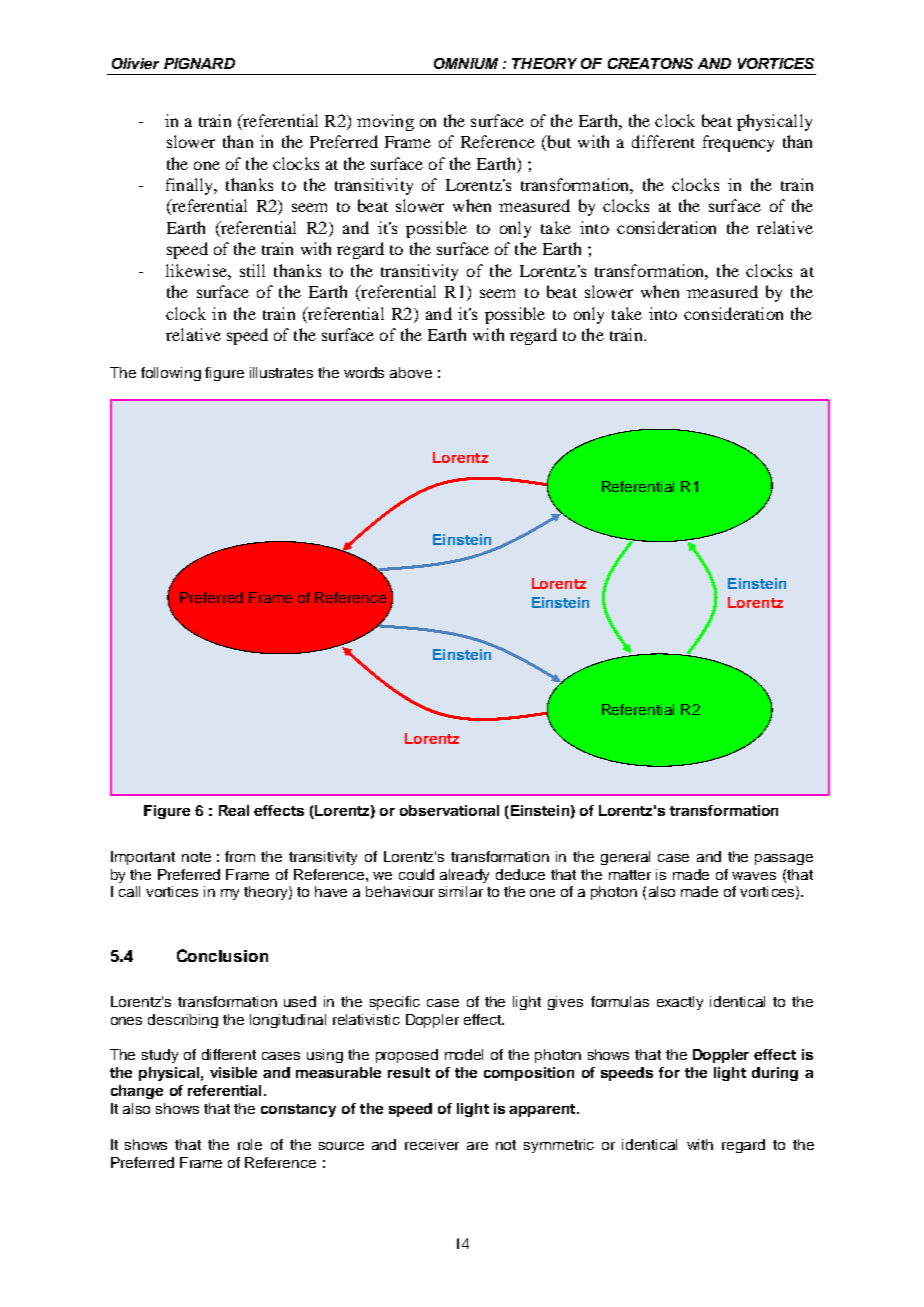  I want to click on following, so click(171, 374).
